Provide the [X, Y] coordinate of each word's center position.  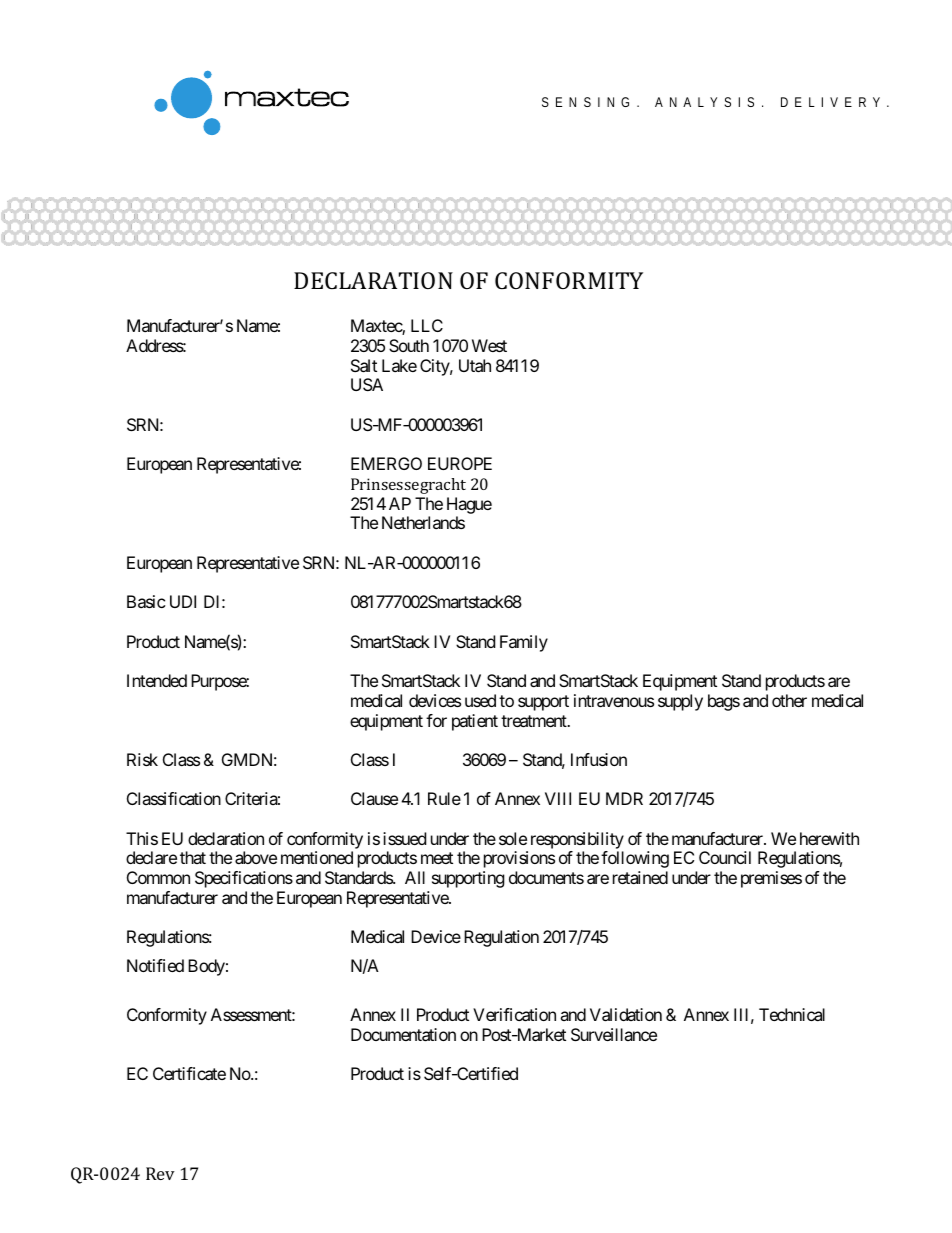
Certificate [189, 1073]
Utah [475, 365]
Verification [514, 1014]
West [489, 345]
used [480, 700]
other [789, 700]
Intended [157, 680]
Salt [364, 365]
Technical [792, 1014]
